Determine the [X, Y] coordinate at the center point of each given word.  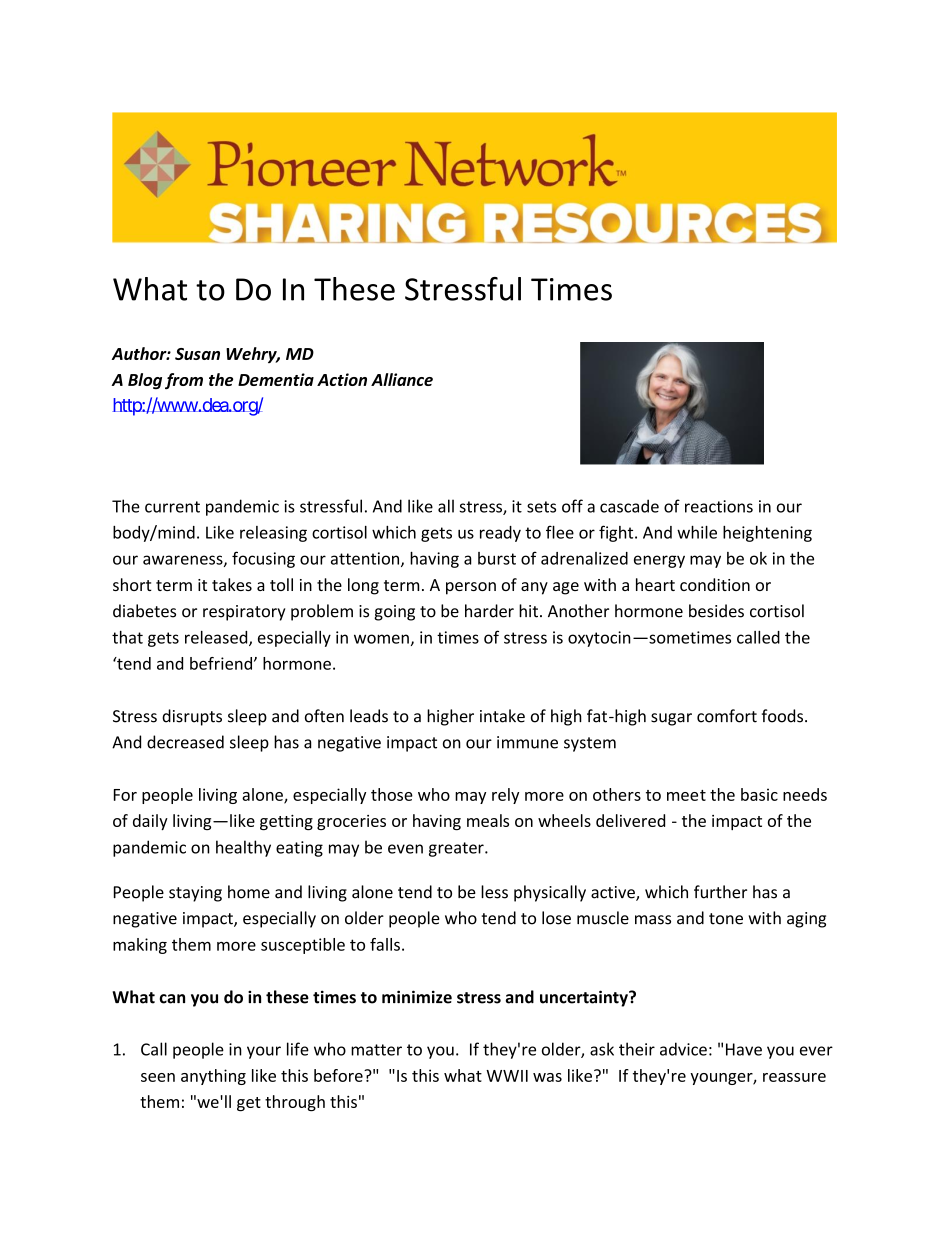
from [184, 381]
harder [489, 611]
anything [213, 1077]
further [720, 892]
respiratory [244, 613]
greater [457, 849]
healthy [243, 848]
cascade [629, 506]
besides [716, 611]
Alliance [402, 379]
